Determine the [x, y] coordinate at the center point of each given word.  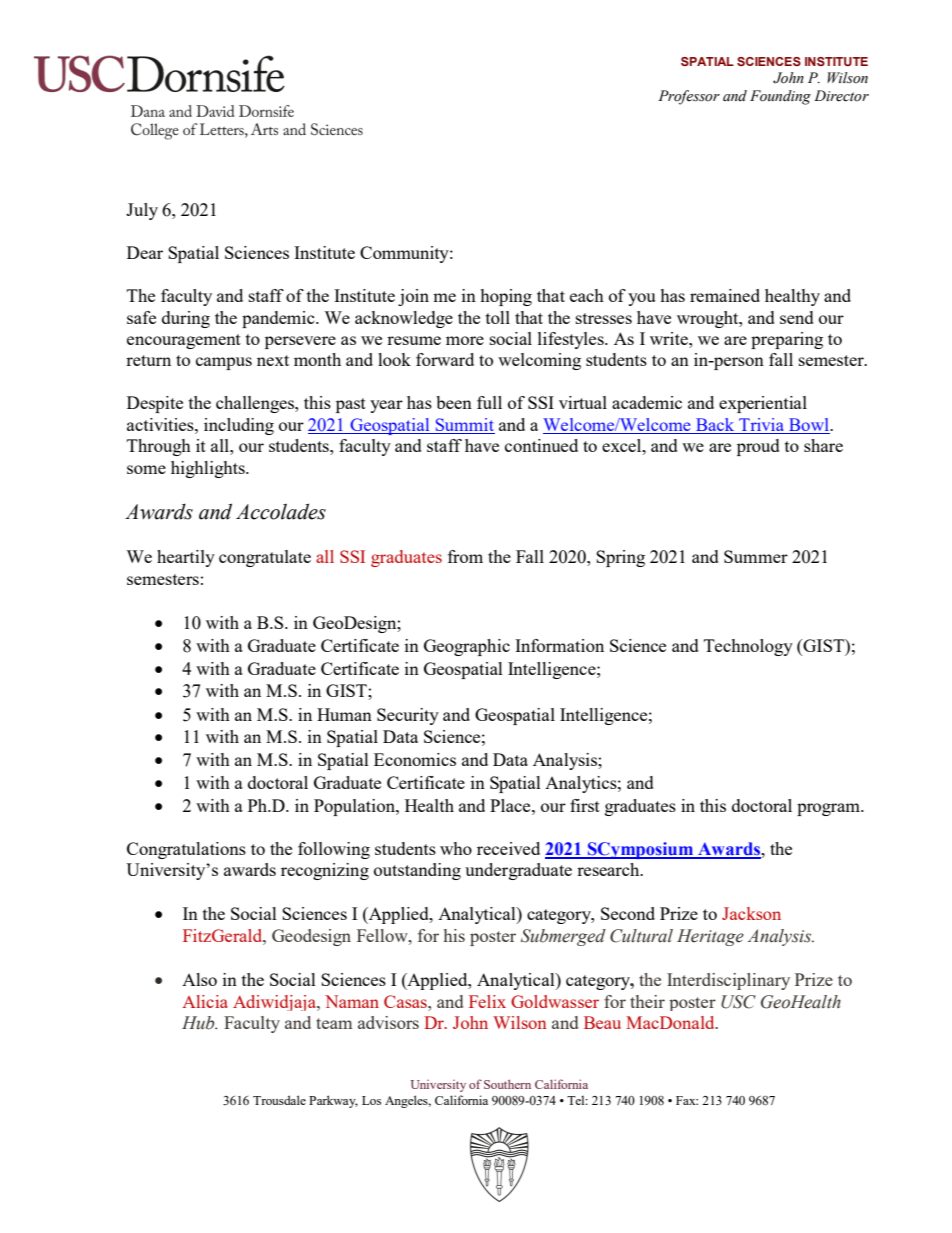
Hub [199, 1023]
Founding [780, 97]
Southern [507, 1084]
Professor [689, 97]
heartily [186, 558]
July [142, 211]
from [465, 556]
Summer [756, 556]
